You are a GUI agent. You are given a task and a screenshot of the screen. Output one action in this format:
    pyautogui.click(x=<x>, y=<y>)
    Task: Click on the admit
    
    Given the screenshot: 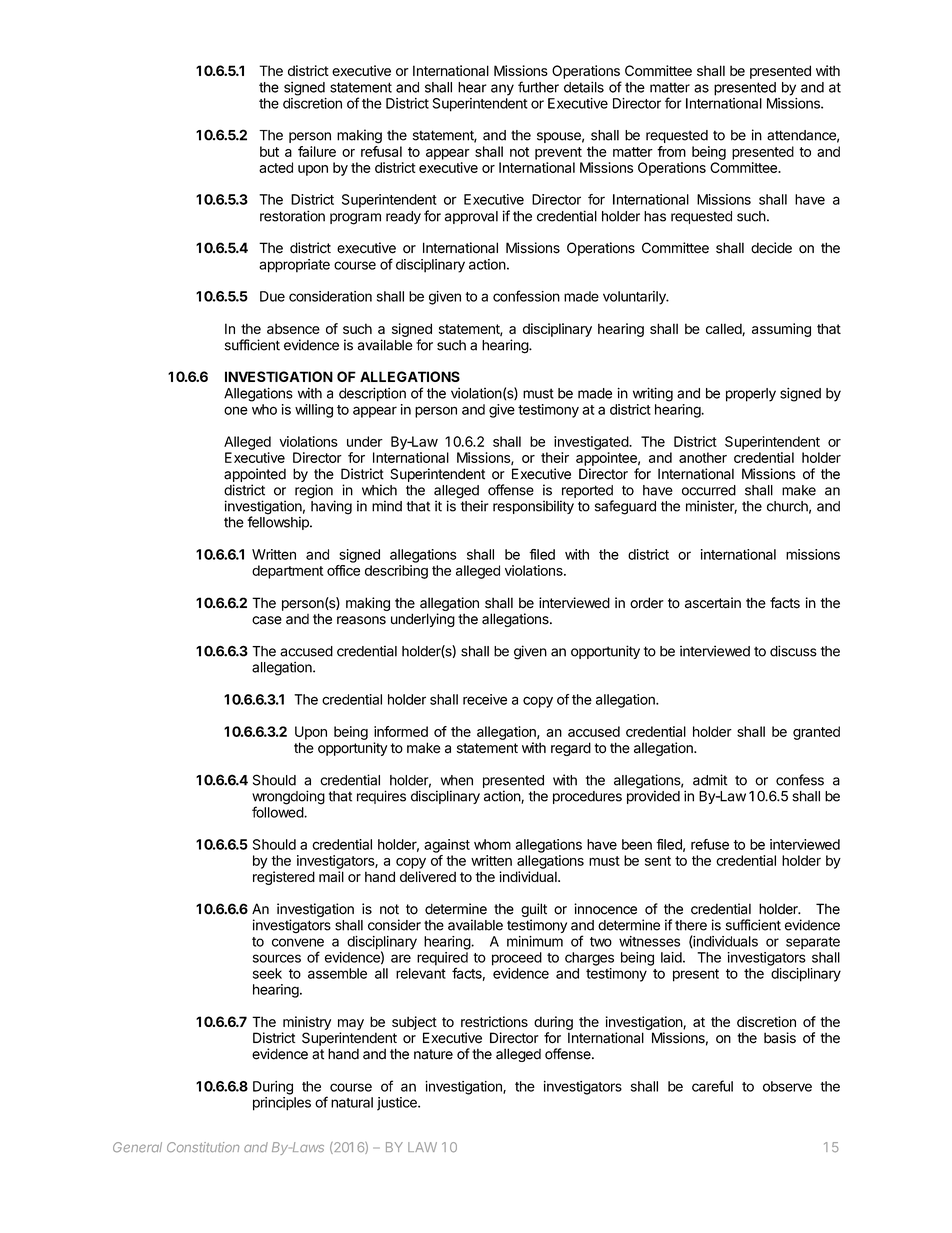 What is the action you would take?
    pyautogui.click(x=710, y=780)
